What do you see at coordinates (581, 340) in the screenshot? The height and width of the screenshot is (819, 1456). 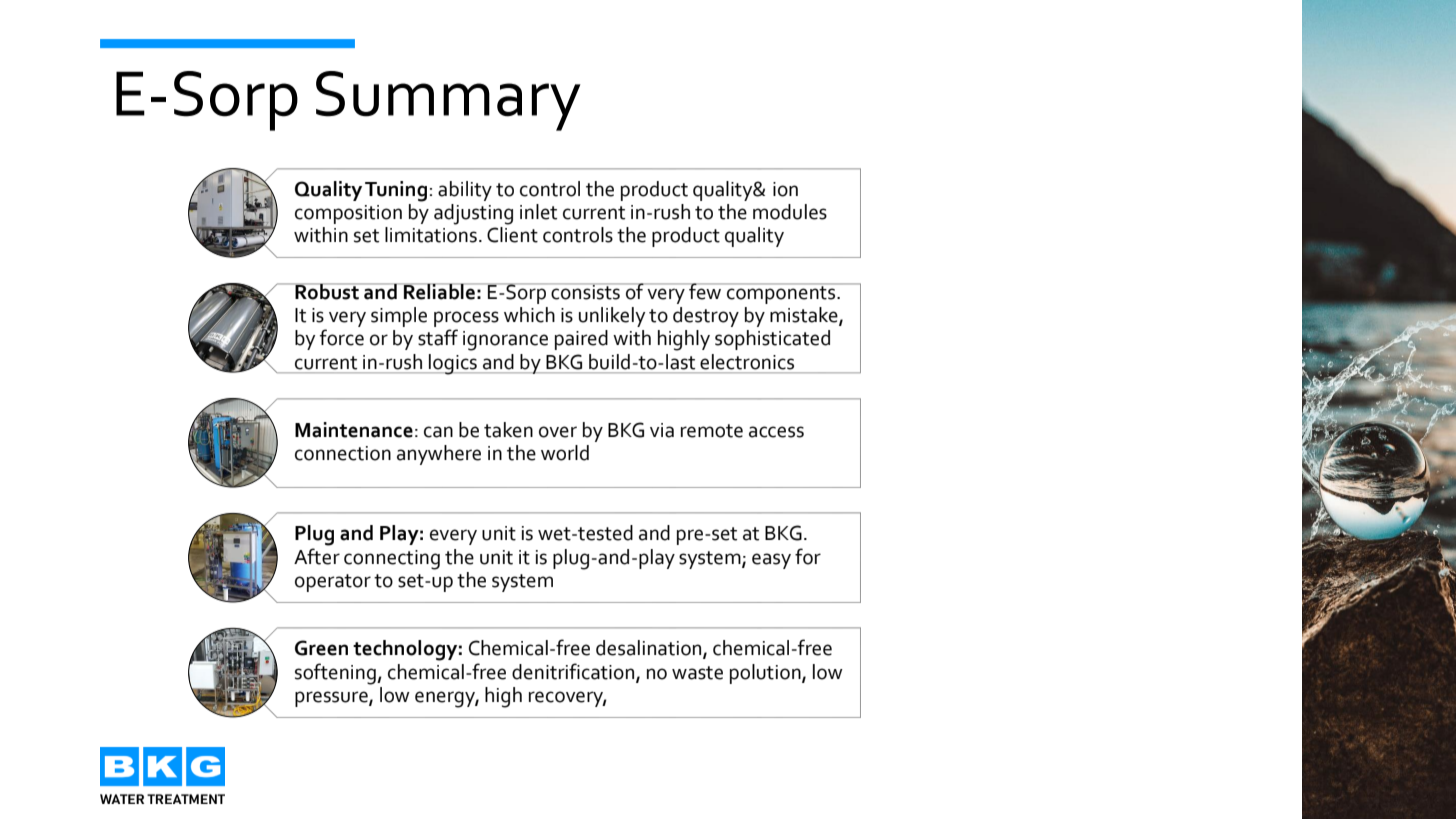 I see `paired` at bounding box center [581, 340].
